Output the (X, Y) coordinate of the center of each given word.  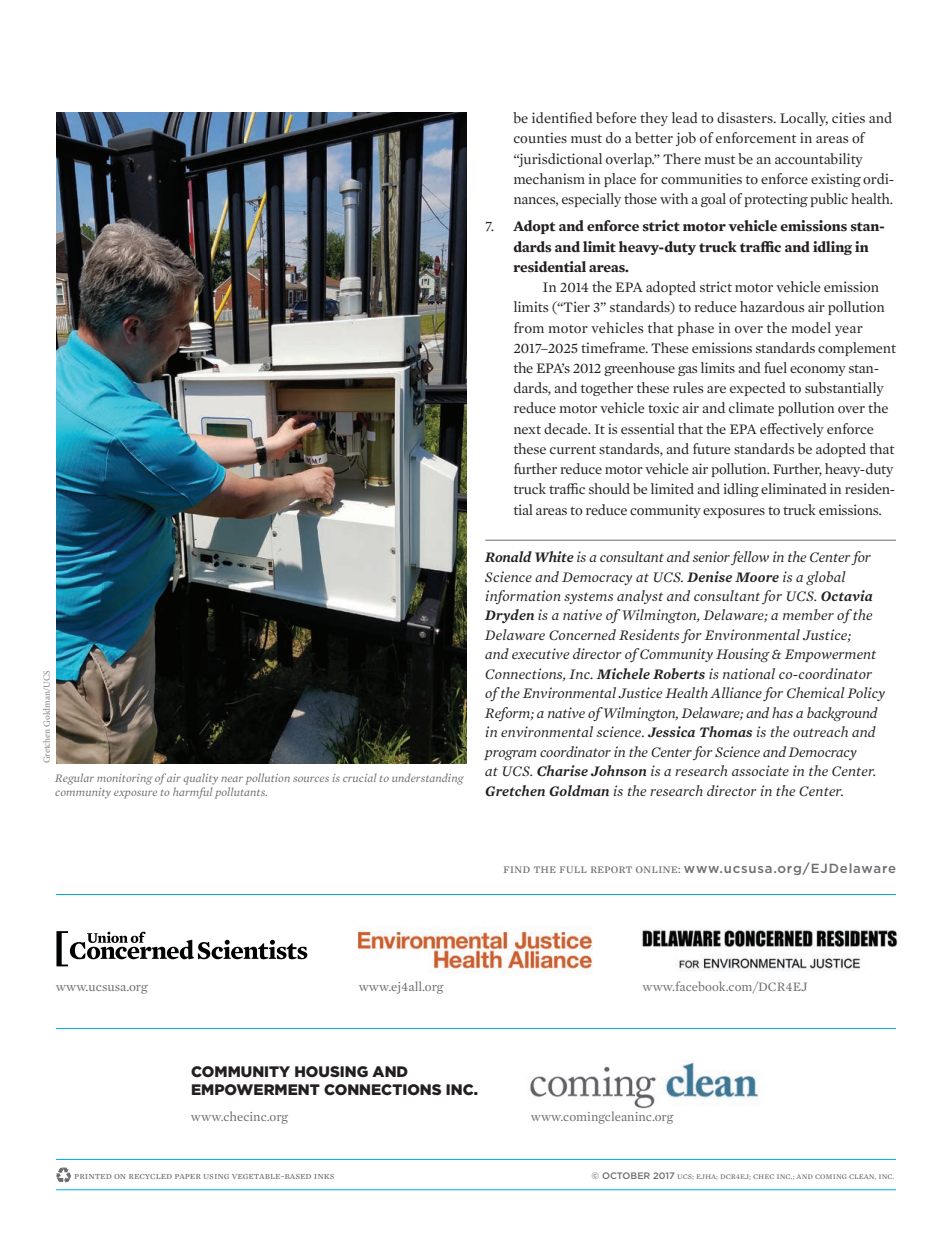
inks (324, 1176)
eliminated (794, 488)
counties (540, 138)
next (527, 429)
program (510, 755)
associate (760, 770)
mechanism (549, 178)
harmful (193, 793)
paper (188, 1176)
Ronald (508, 556)
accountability (819, 160)
